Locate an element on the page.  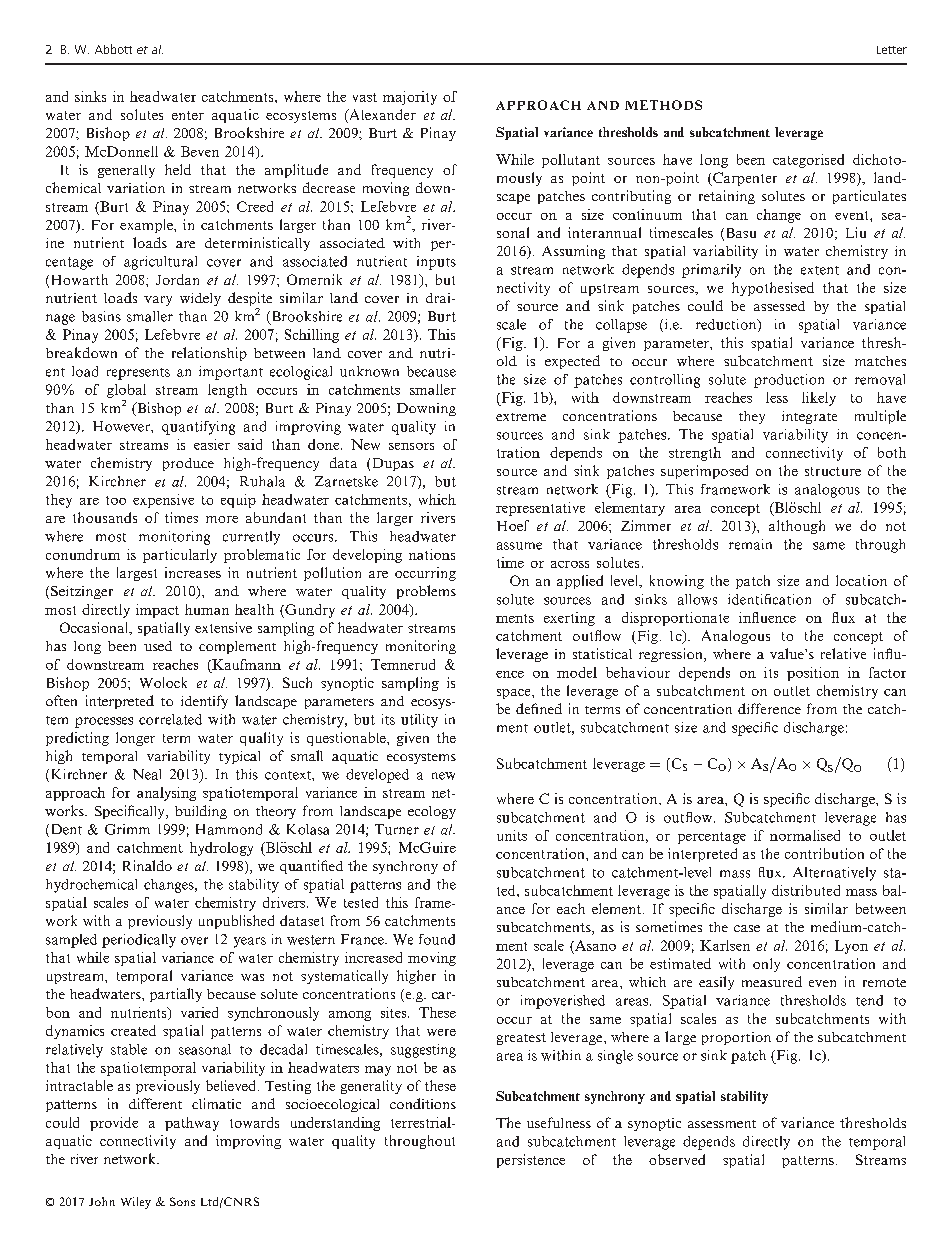
assume is located at coordinates (519, 546).
